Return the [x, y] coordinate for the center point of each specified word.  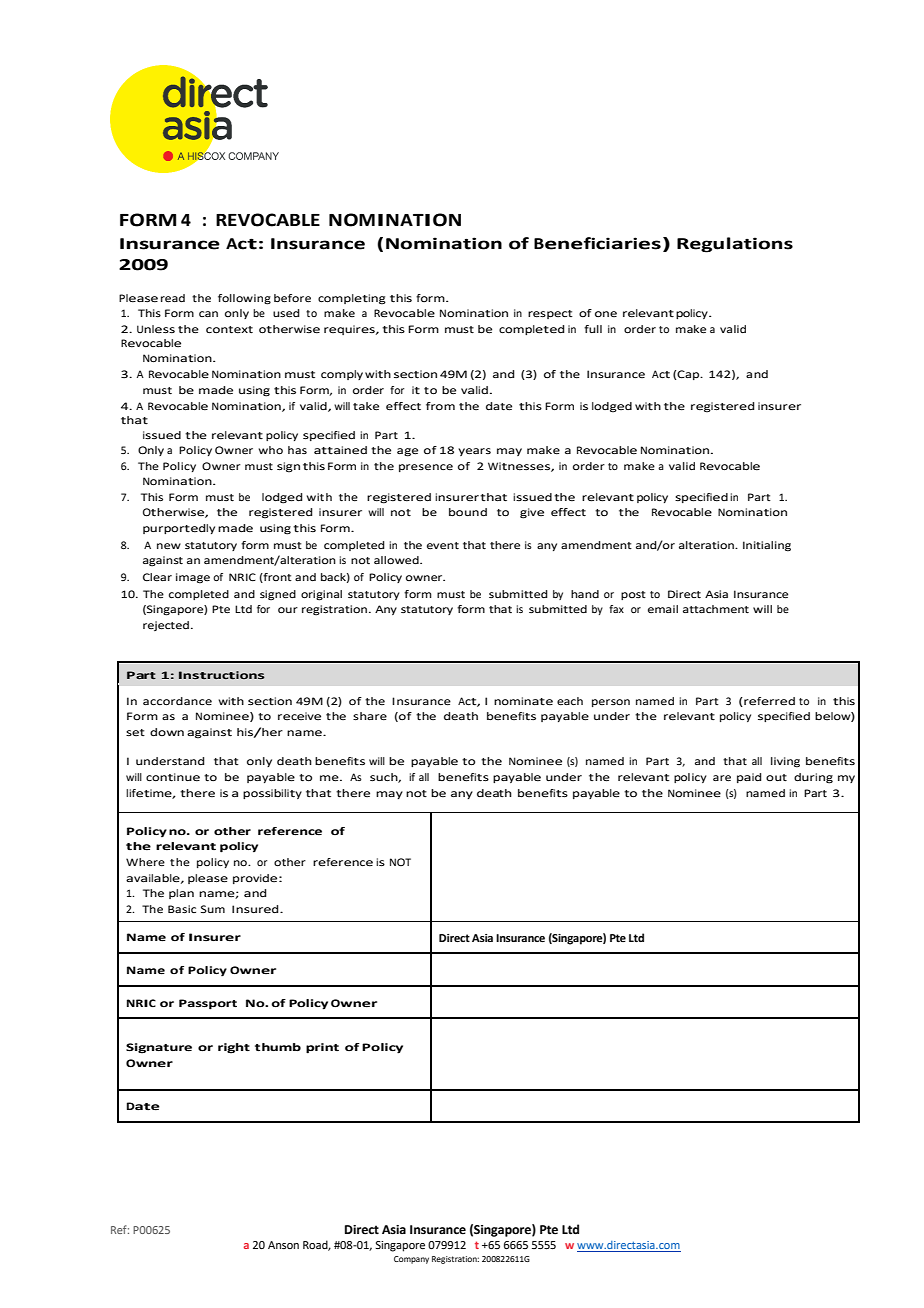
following [244, 299]
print [322, 1048]
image [193, 578]
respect [550, 314]
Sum [213, 909]
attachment [716, 609]
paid [749, 778]
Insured [256, 909]
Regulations [735, 245]
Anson [283, 1245]
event [443, 546]
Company [411, 1260]
